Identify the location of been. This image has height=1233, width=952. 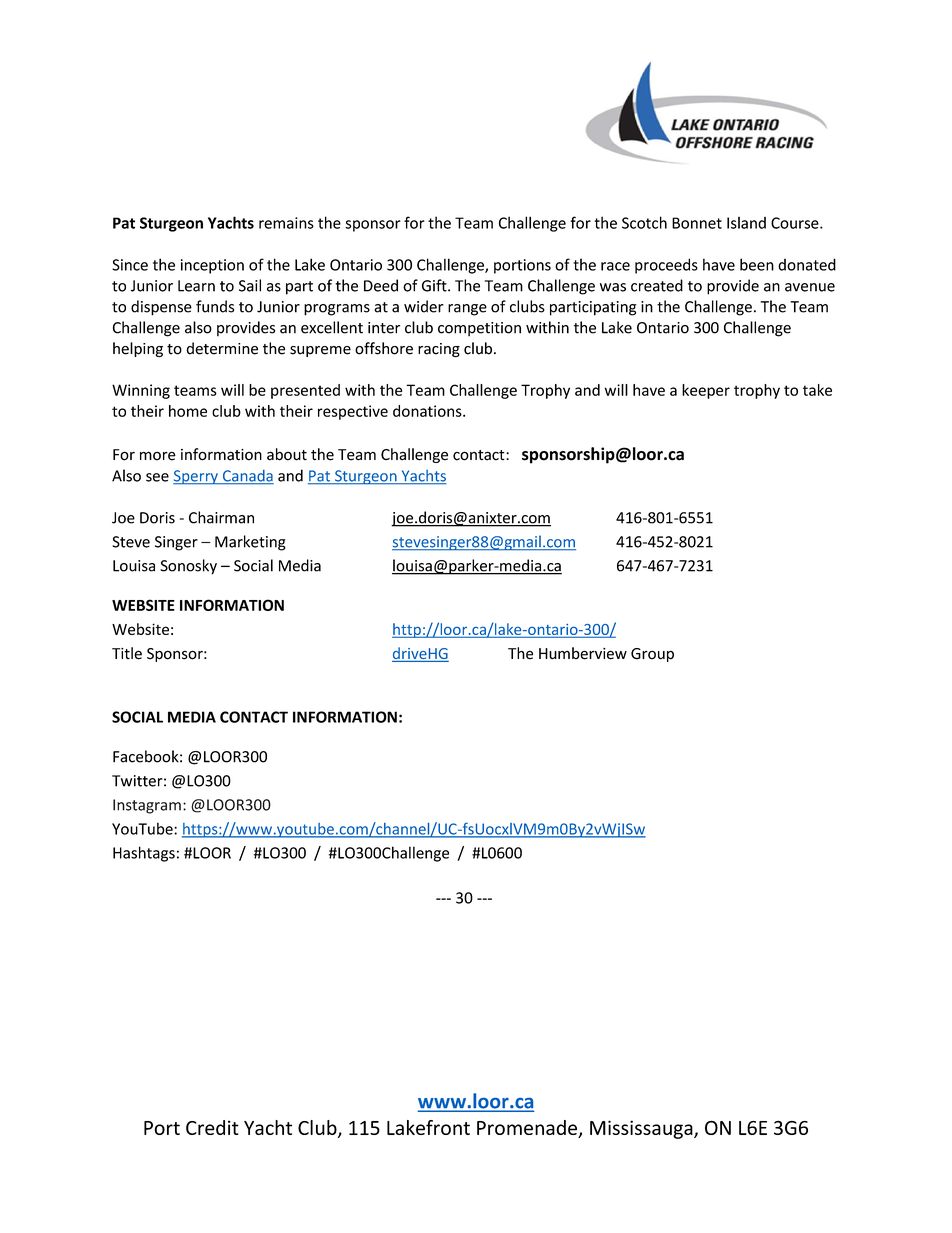
(757, 264).
